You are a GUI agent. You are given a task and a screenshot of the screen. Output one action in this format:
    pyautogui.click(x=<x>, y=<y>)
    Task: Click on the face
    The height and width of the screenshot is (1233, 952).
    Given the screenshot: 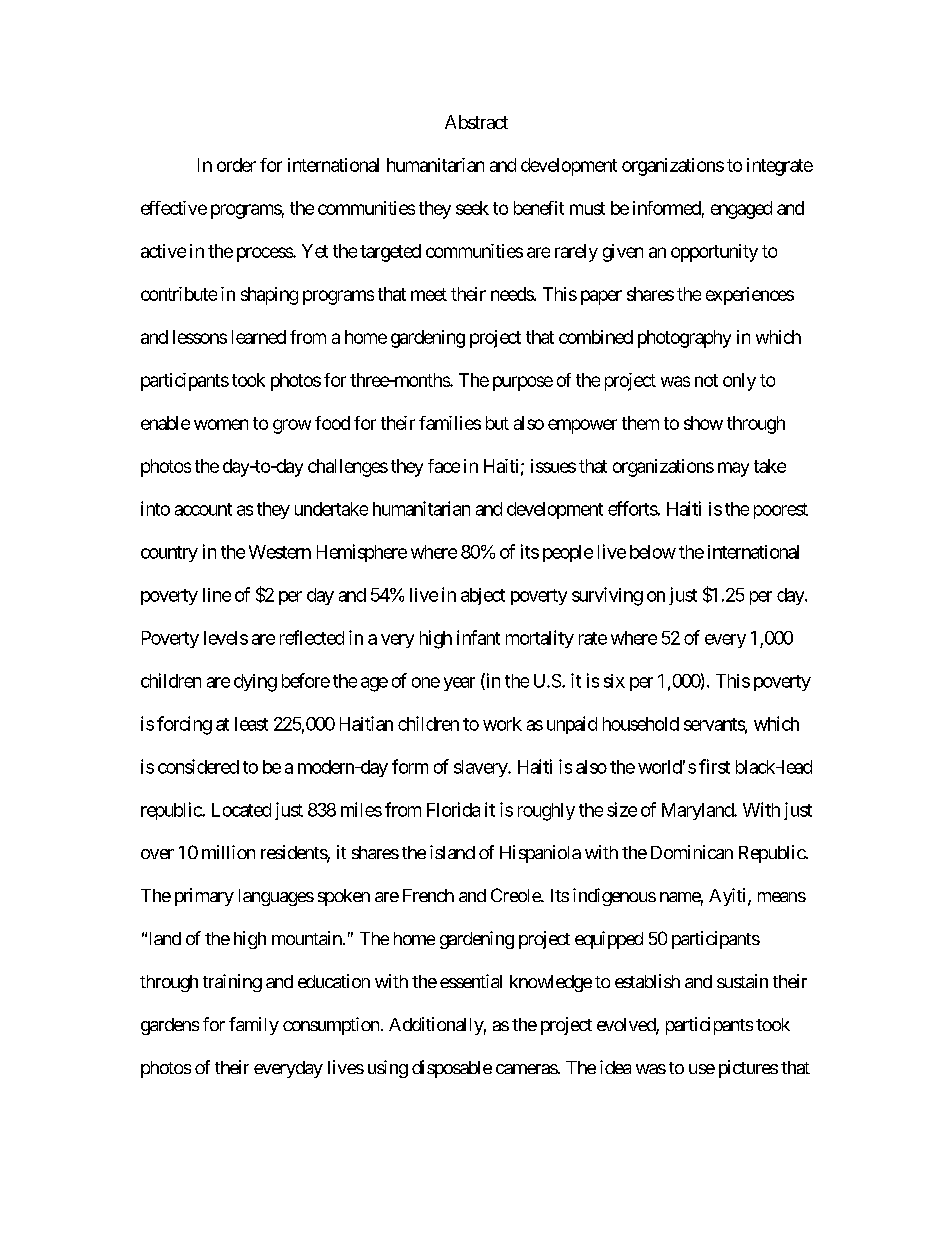 What is the action you would take?
    pyautogui.click(x=444, y=466)
